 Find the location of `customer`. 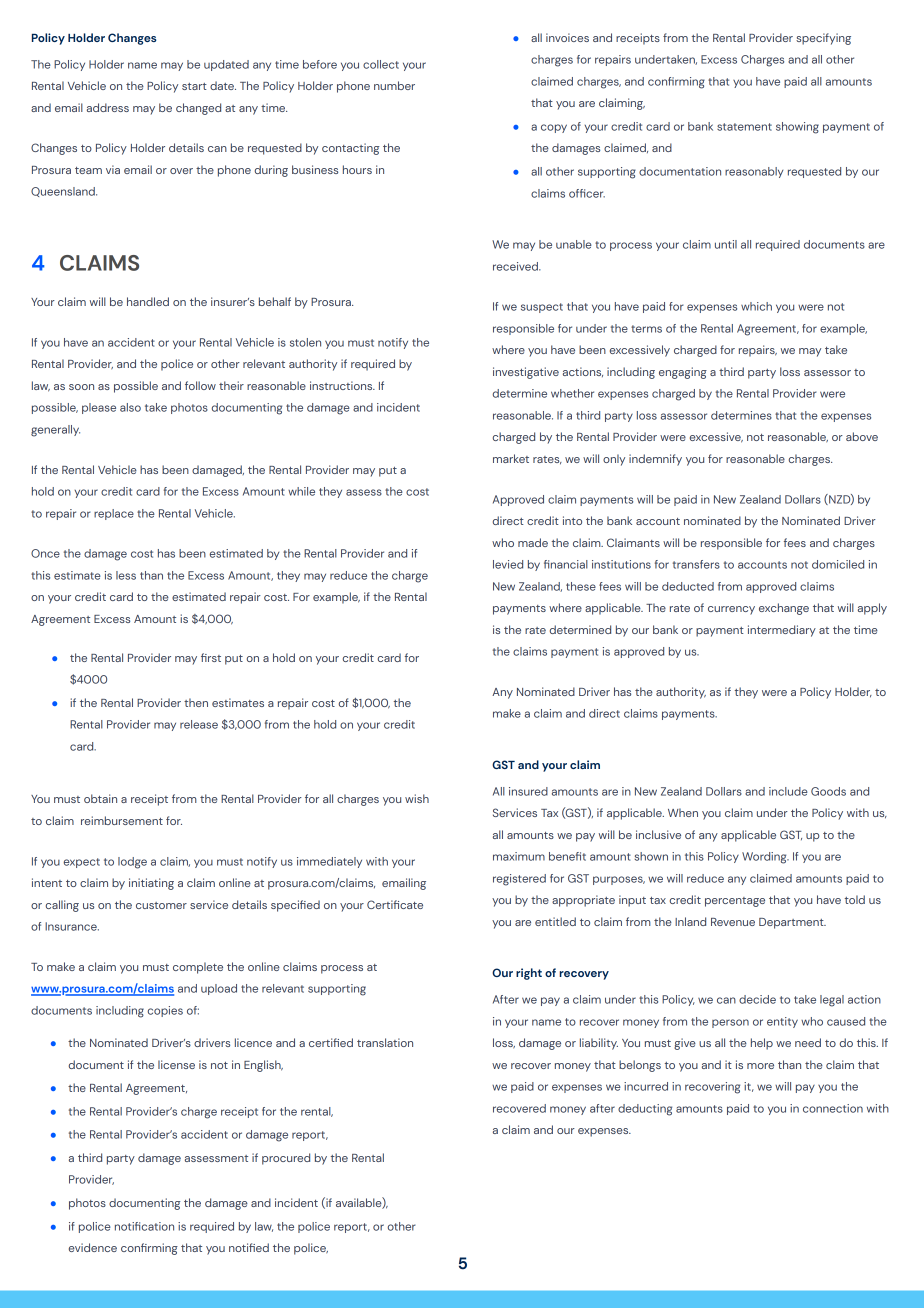

customer is located at coordinates (161, 905).
